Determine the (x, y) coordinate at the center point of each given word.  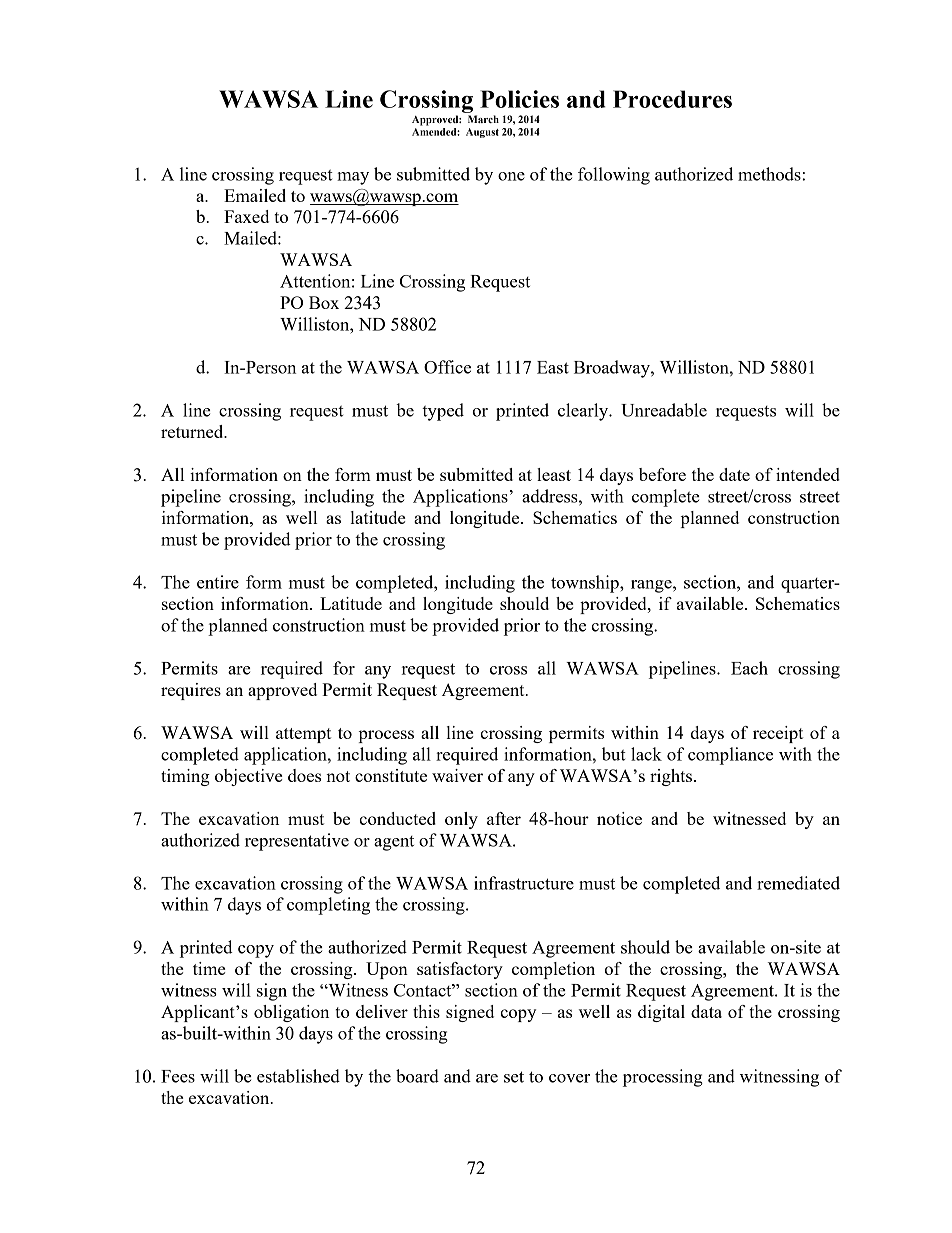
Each (749, 668)
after (504, 818)
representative (297, 842)
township (586, 584)
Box (324, 302)
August (482, 133)
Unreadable (664, 410)
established (298, 1076)
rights (672, 777)
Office (447, 367)
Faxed (246, 216)
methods (770, 174)
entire (218, 582)
